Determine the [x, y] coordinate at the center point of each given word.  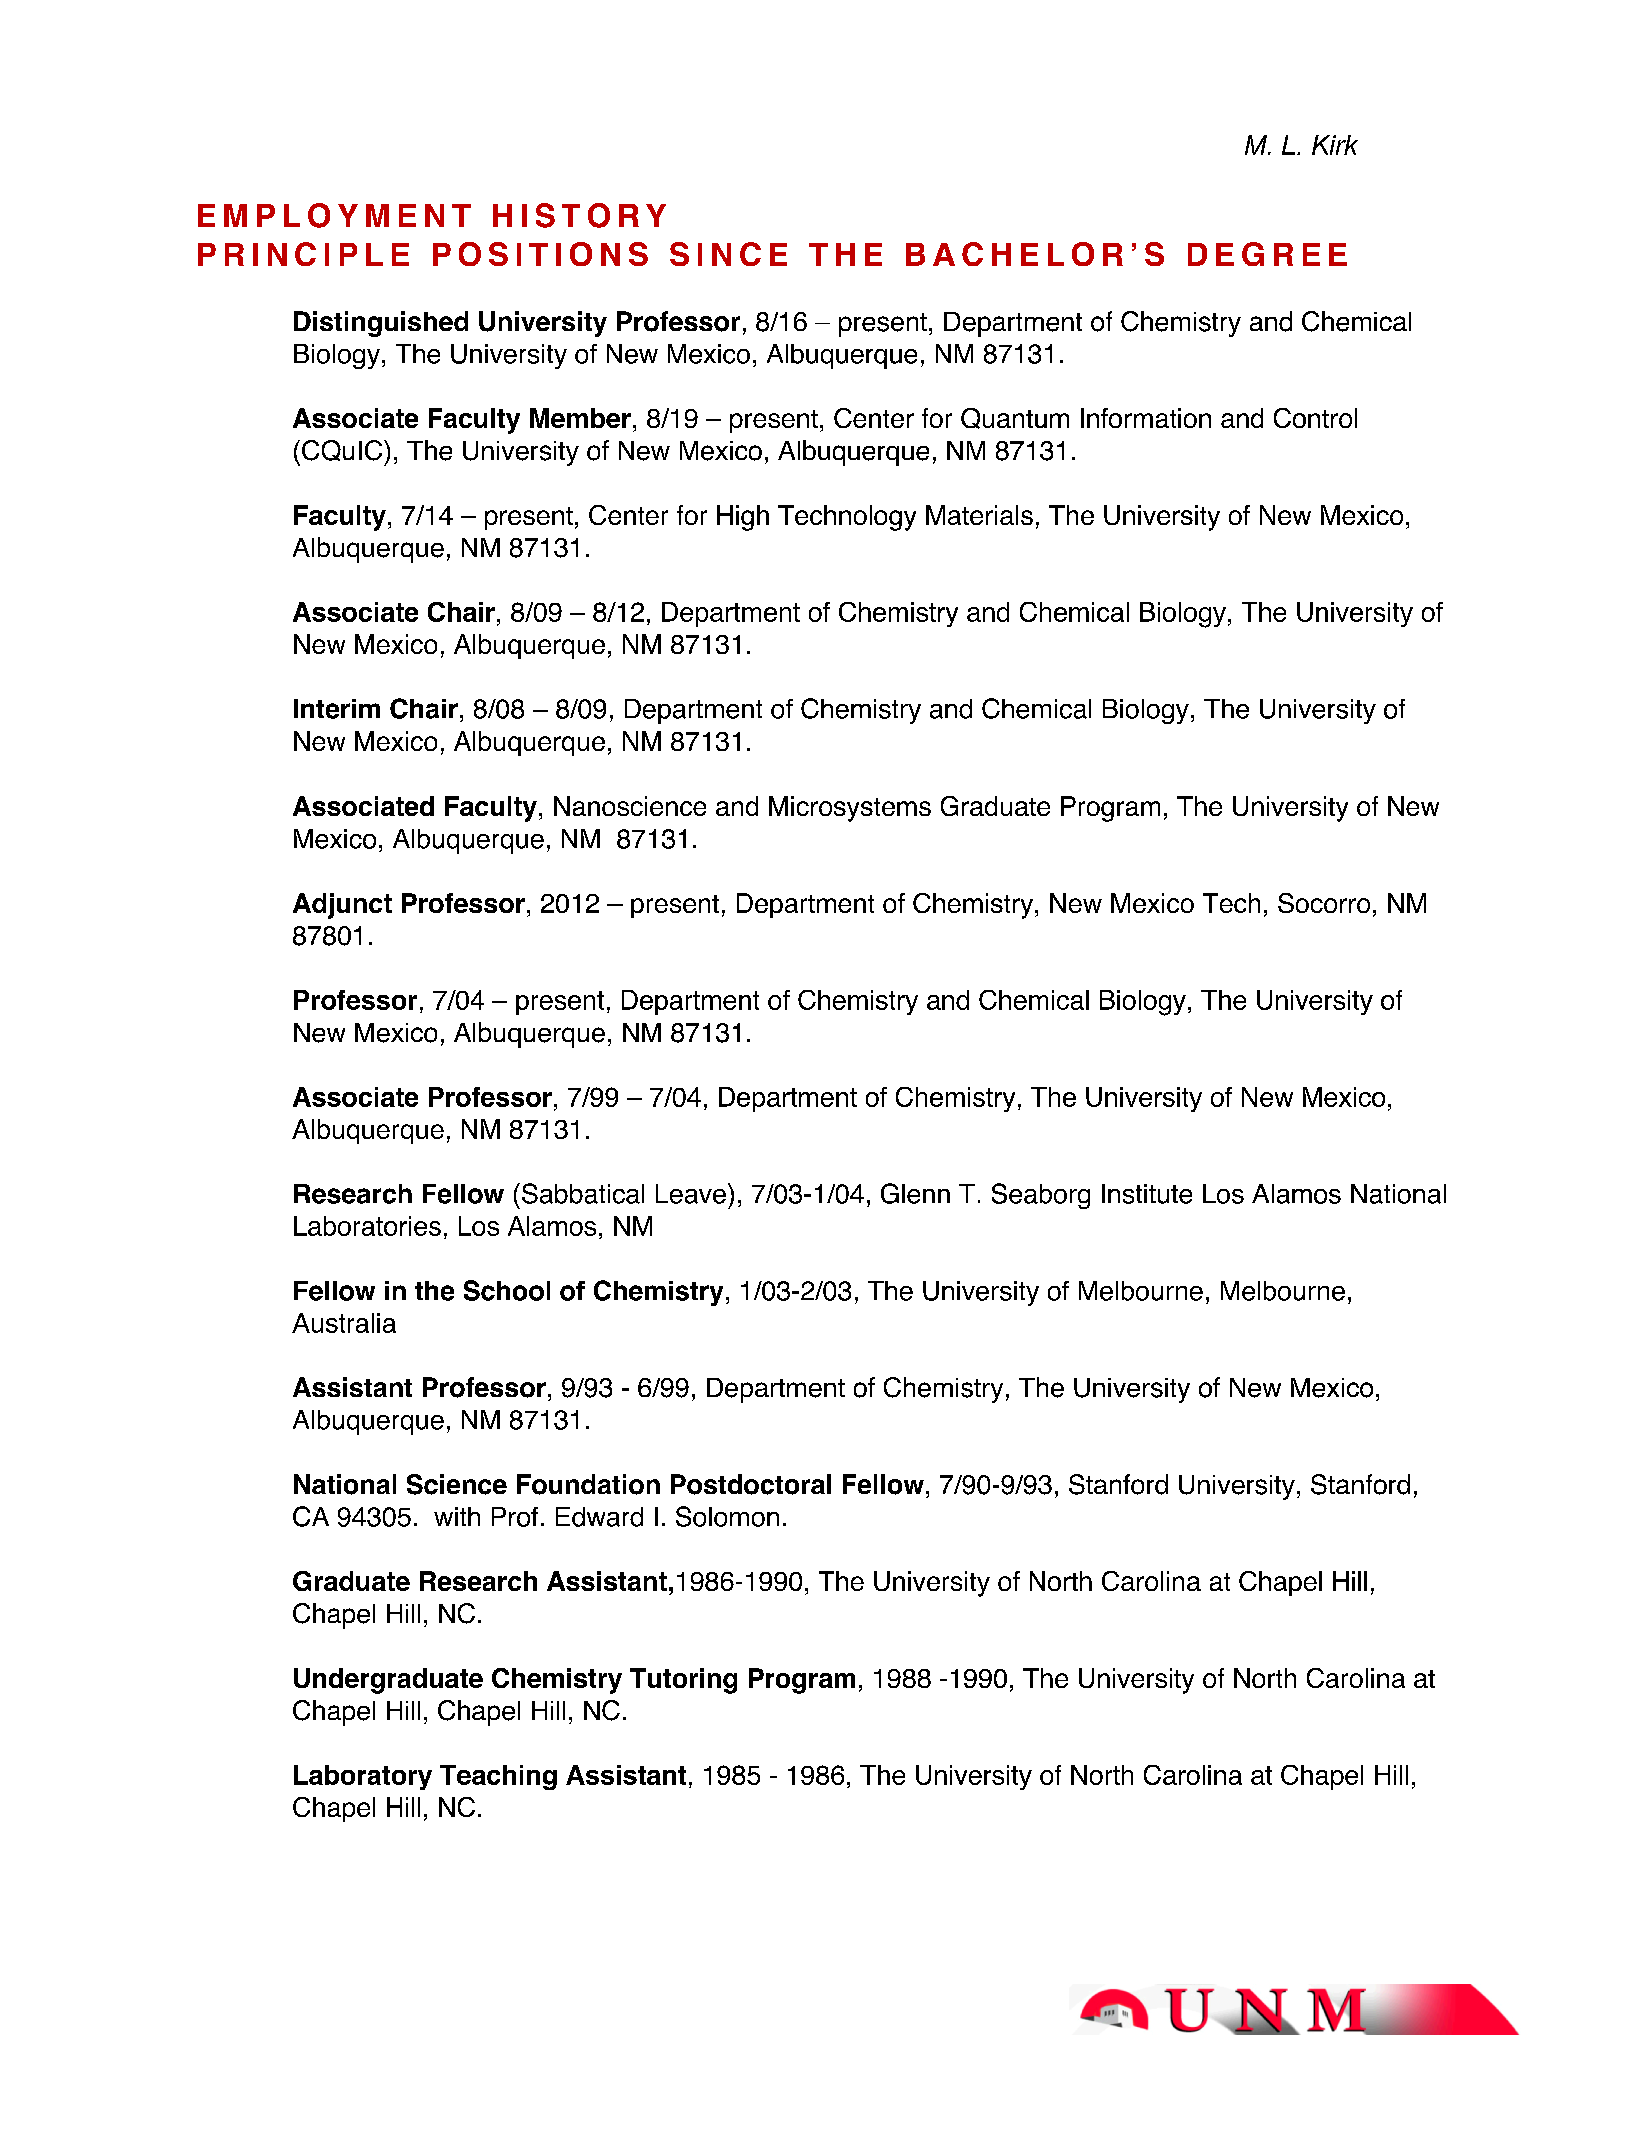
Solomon [727, 1516]
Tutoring [683, 1681]
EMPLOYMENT [334, 215]
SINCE [728, 254]
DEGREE [1267, 254]
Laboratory [363, 1777]
